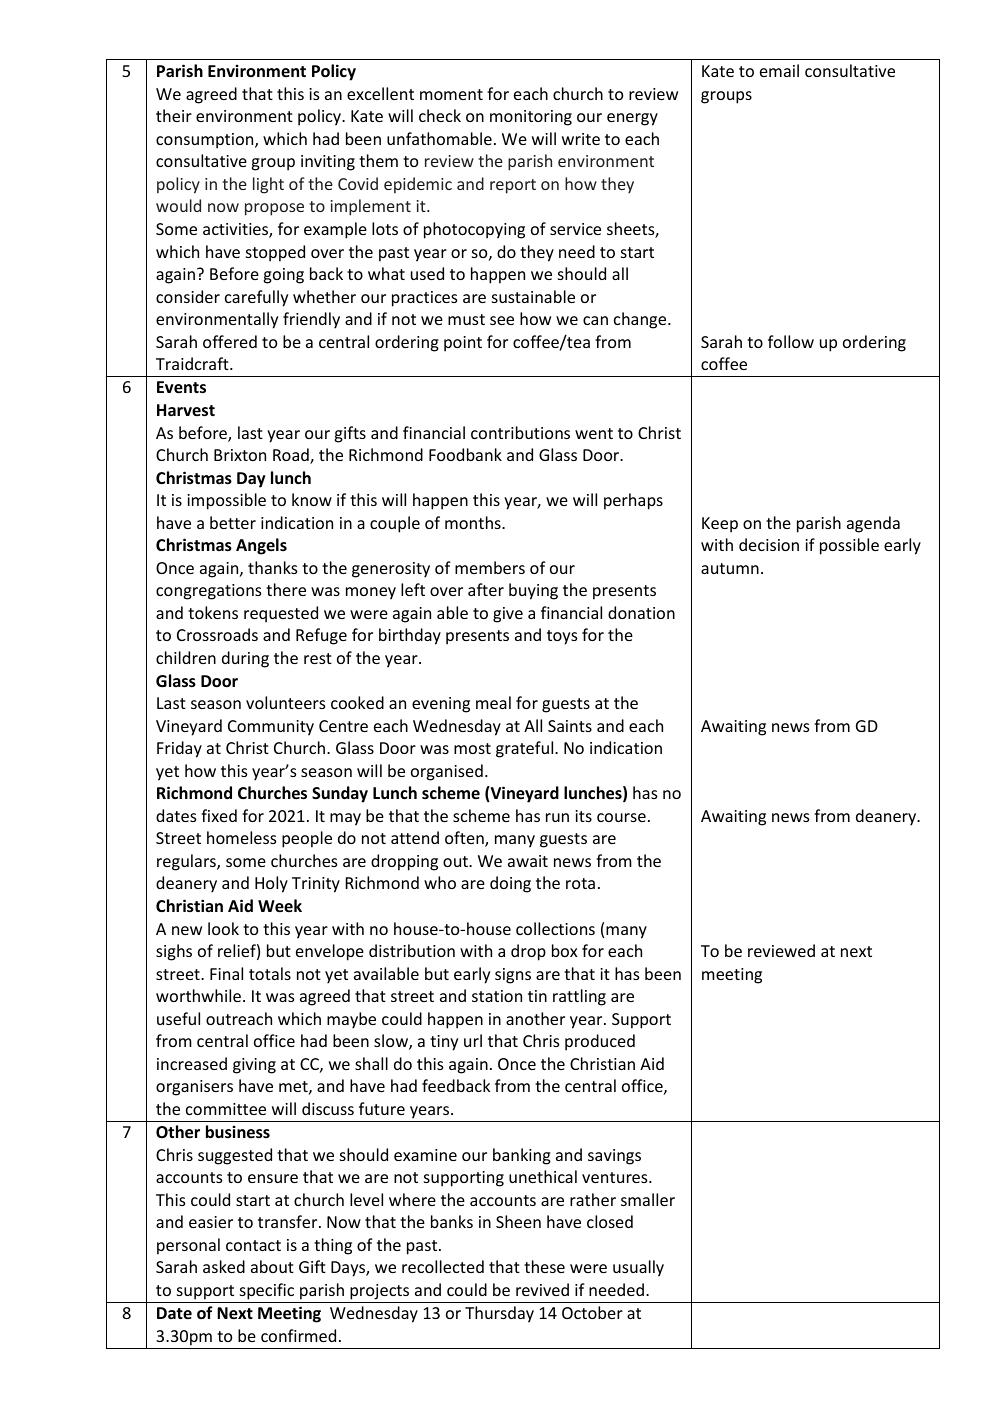 This image has height=1413, width=999. I want to click on specific, so click(267, 1291).
